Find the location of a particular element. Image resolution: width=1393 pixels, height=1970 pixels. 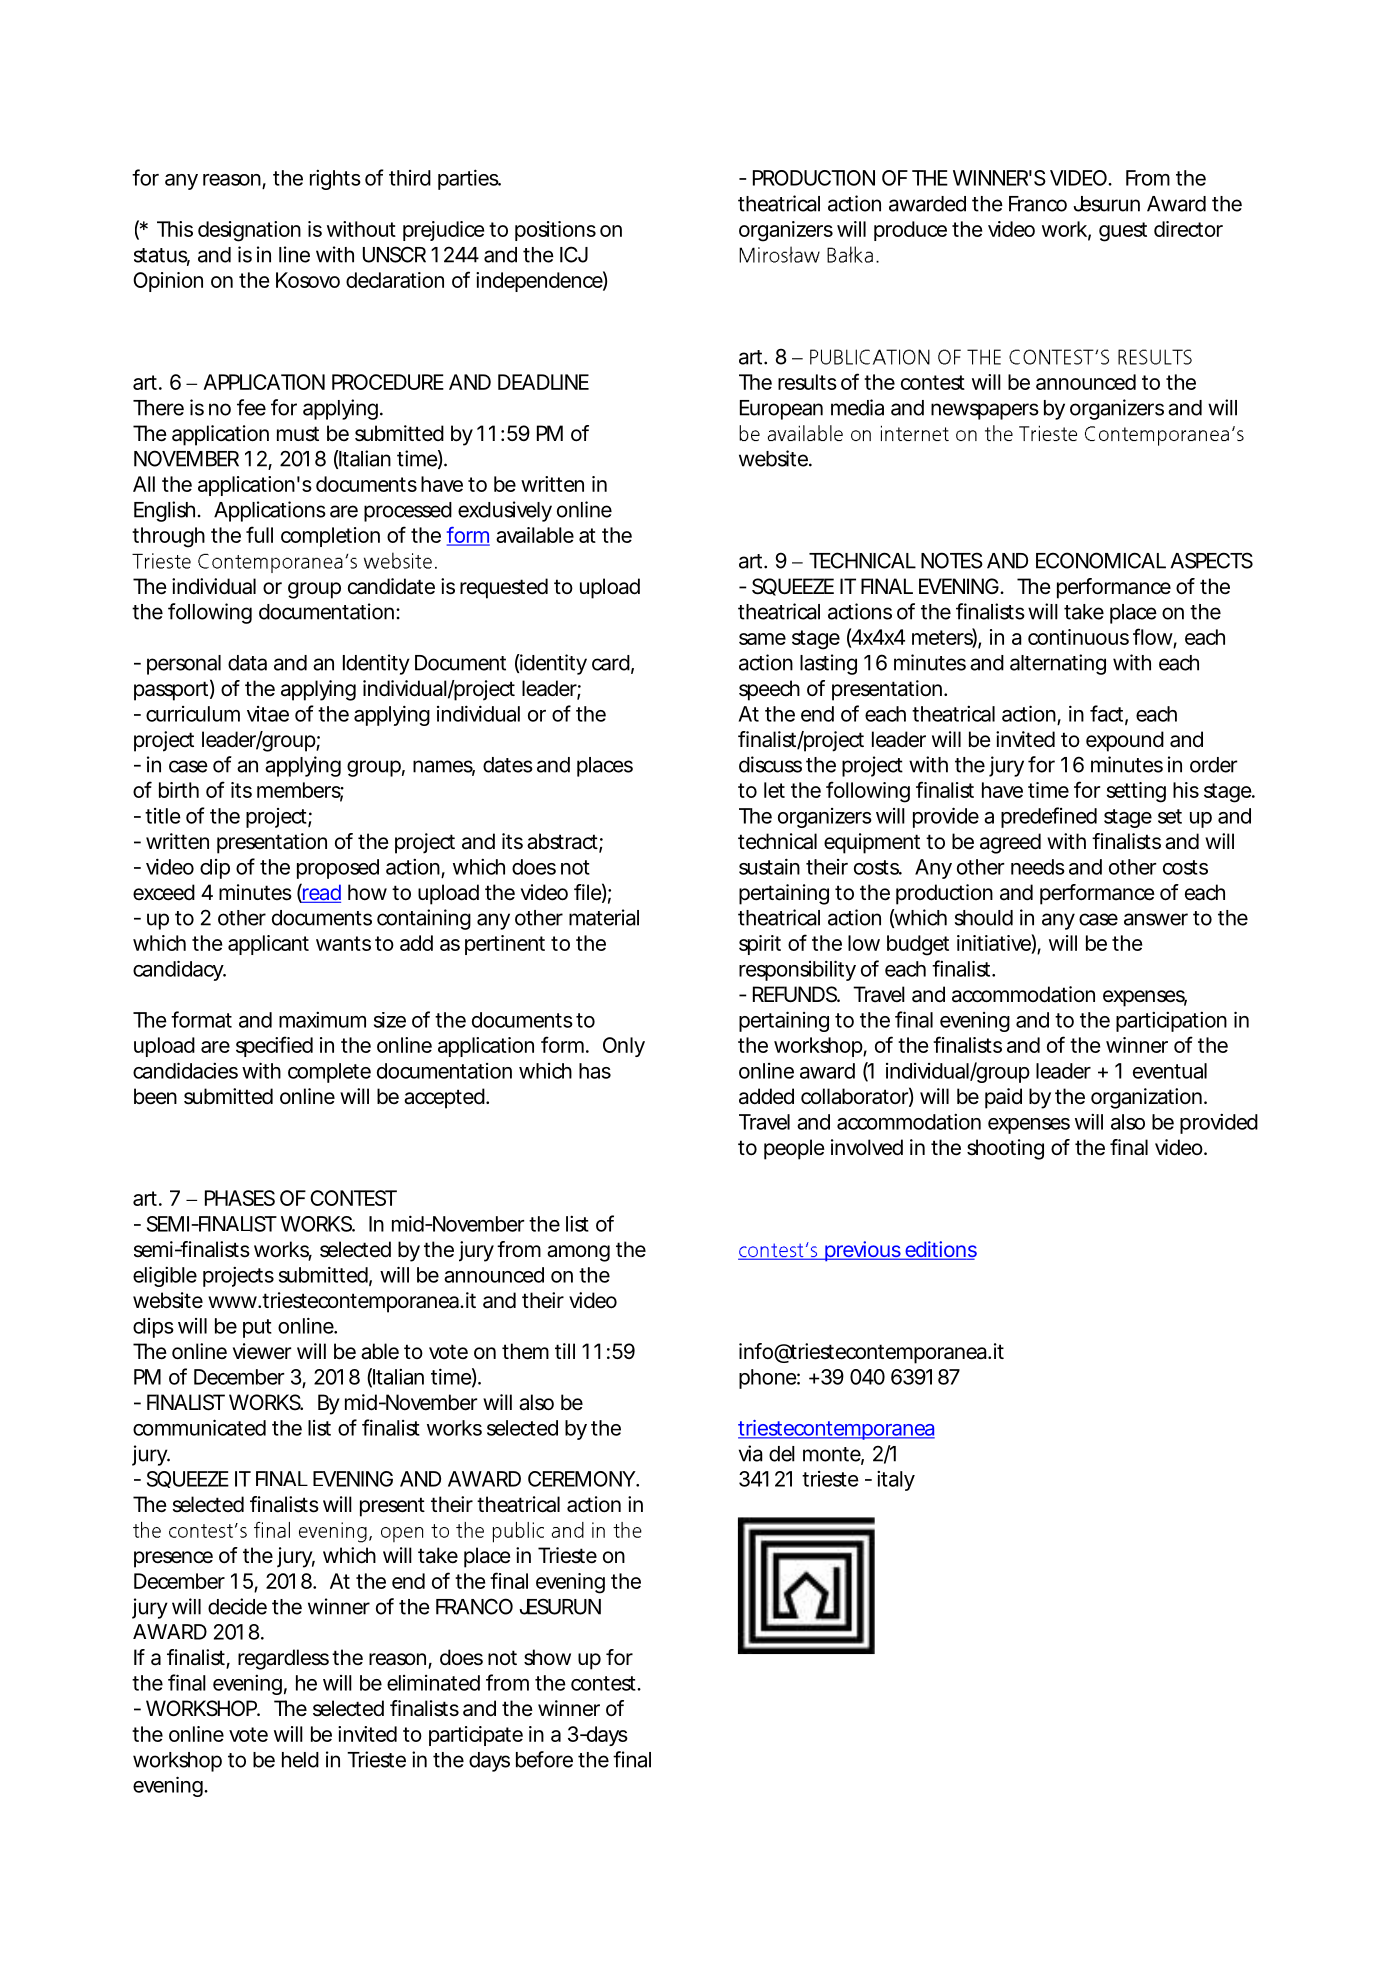

guest is located at coordinates (1123, 232).
